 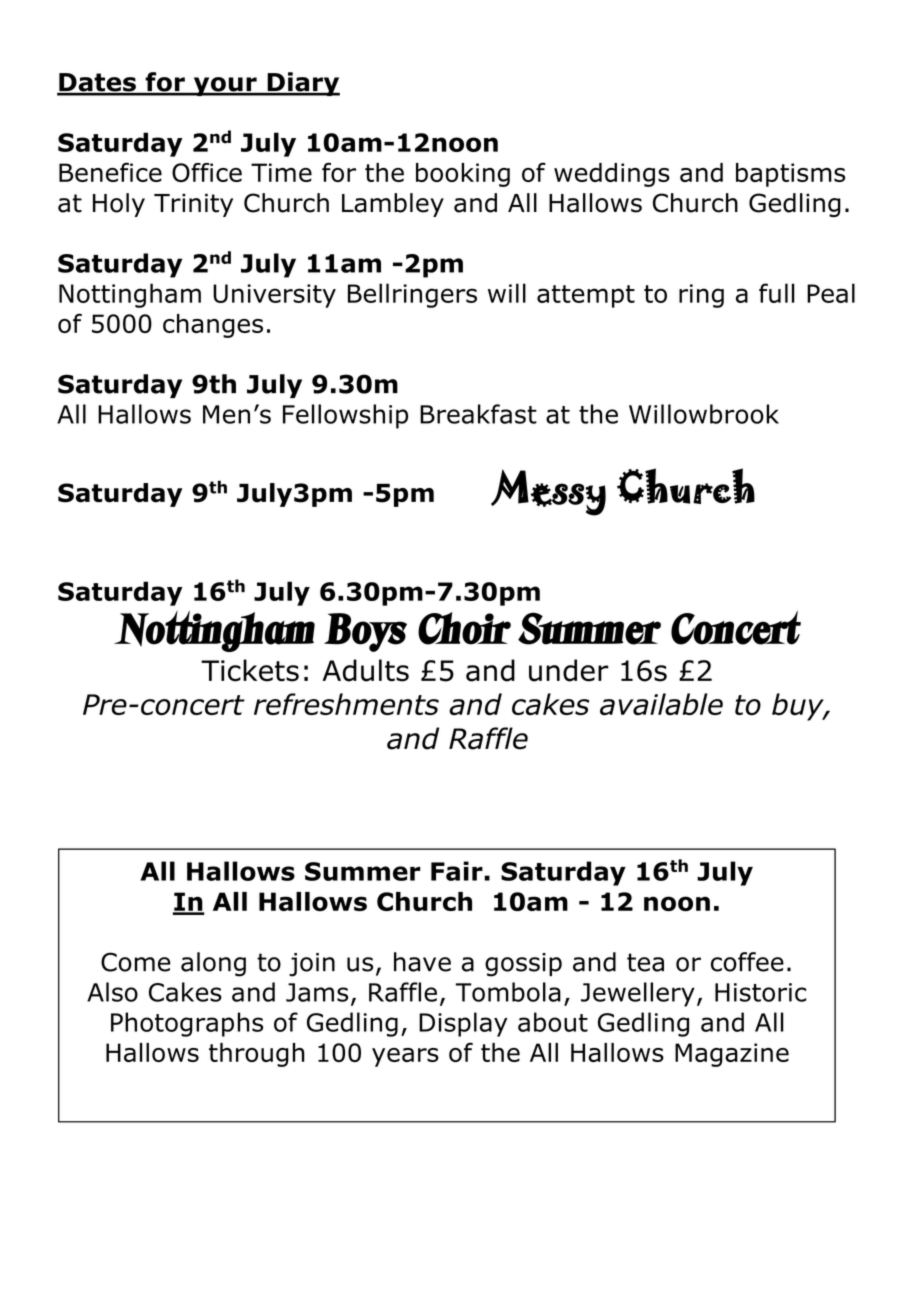 What do you see at coordinates (747, 962) in the screenshot?
I see `coffee` at bounding box center [747, 962].
